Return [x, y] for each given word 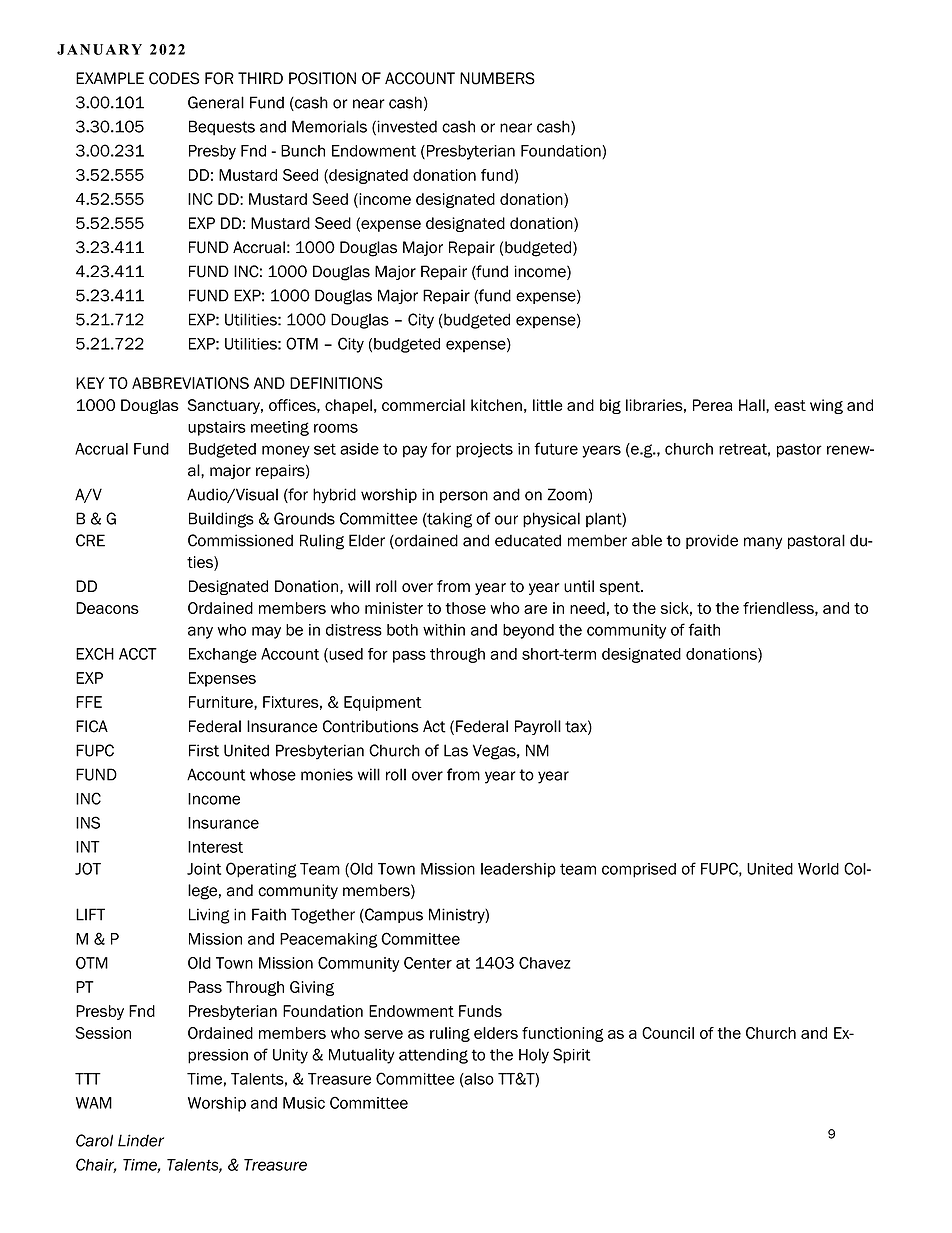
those [465, 608]
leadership [518, 870]
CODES [174, 78]
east [790, 405]
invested [406, 127]
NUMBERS [497, 78]
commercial [423, 405]
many [763, 543]
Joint [204, 869]
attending [433, 1056]
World [818, 869]
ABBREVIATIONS [190, 383]
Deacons [107, 608]
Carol [94, 1140]
